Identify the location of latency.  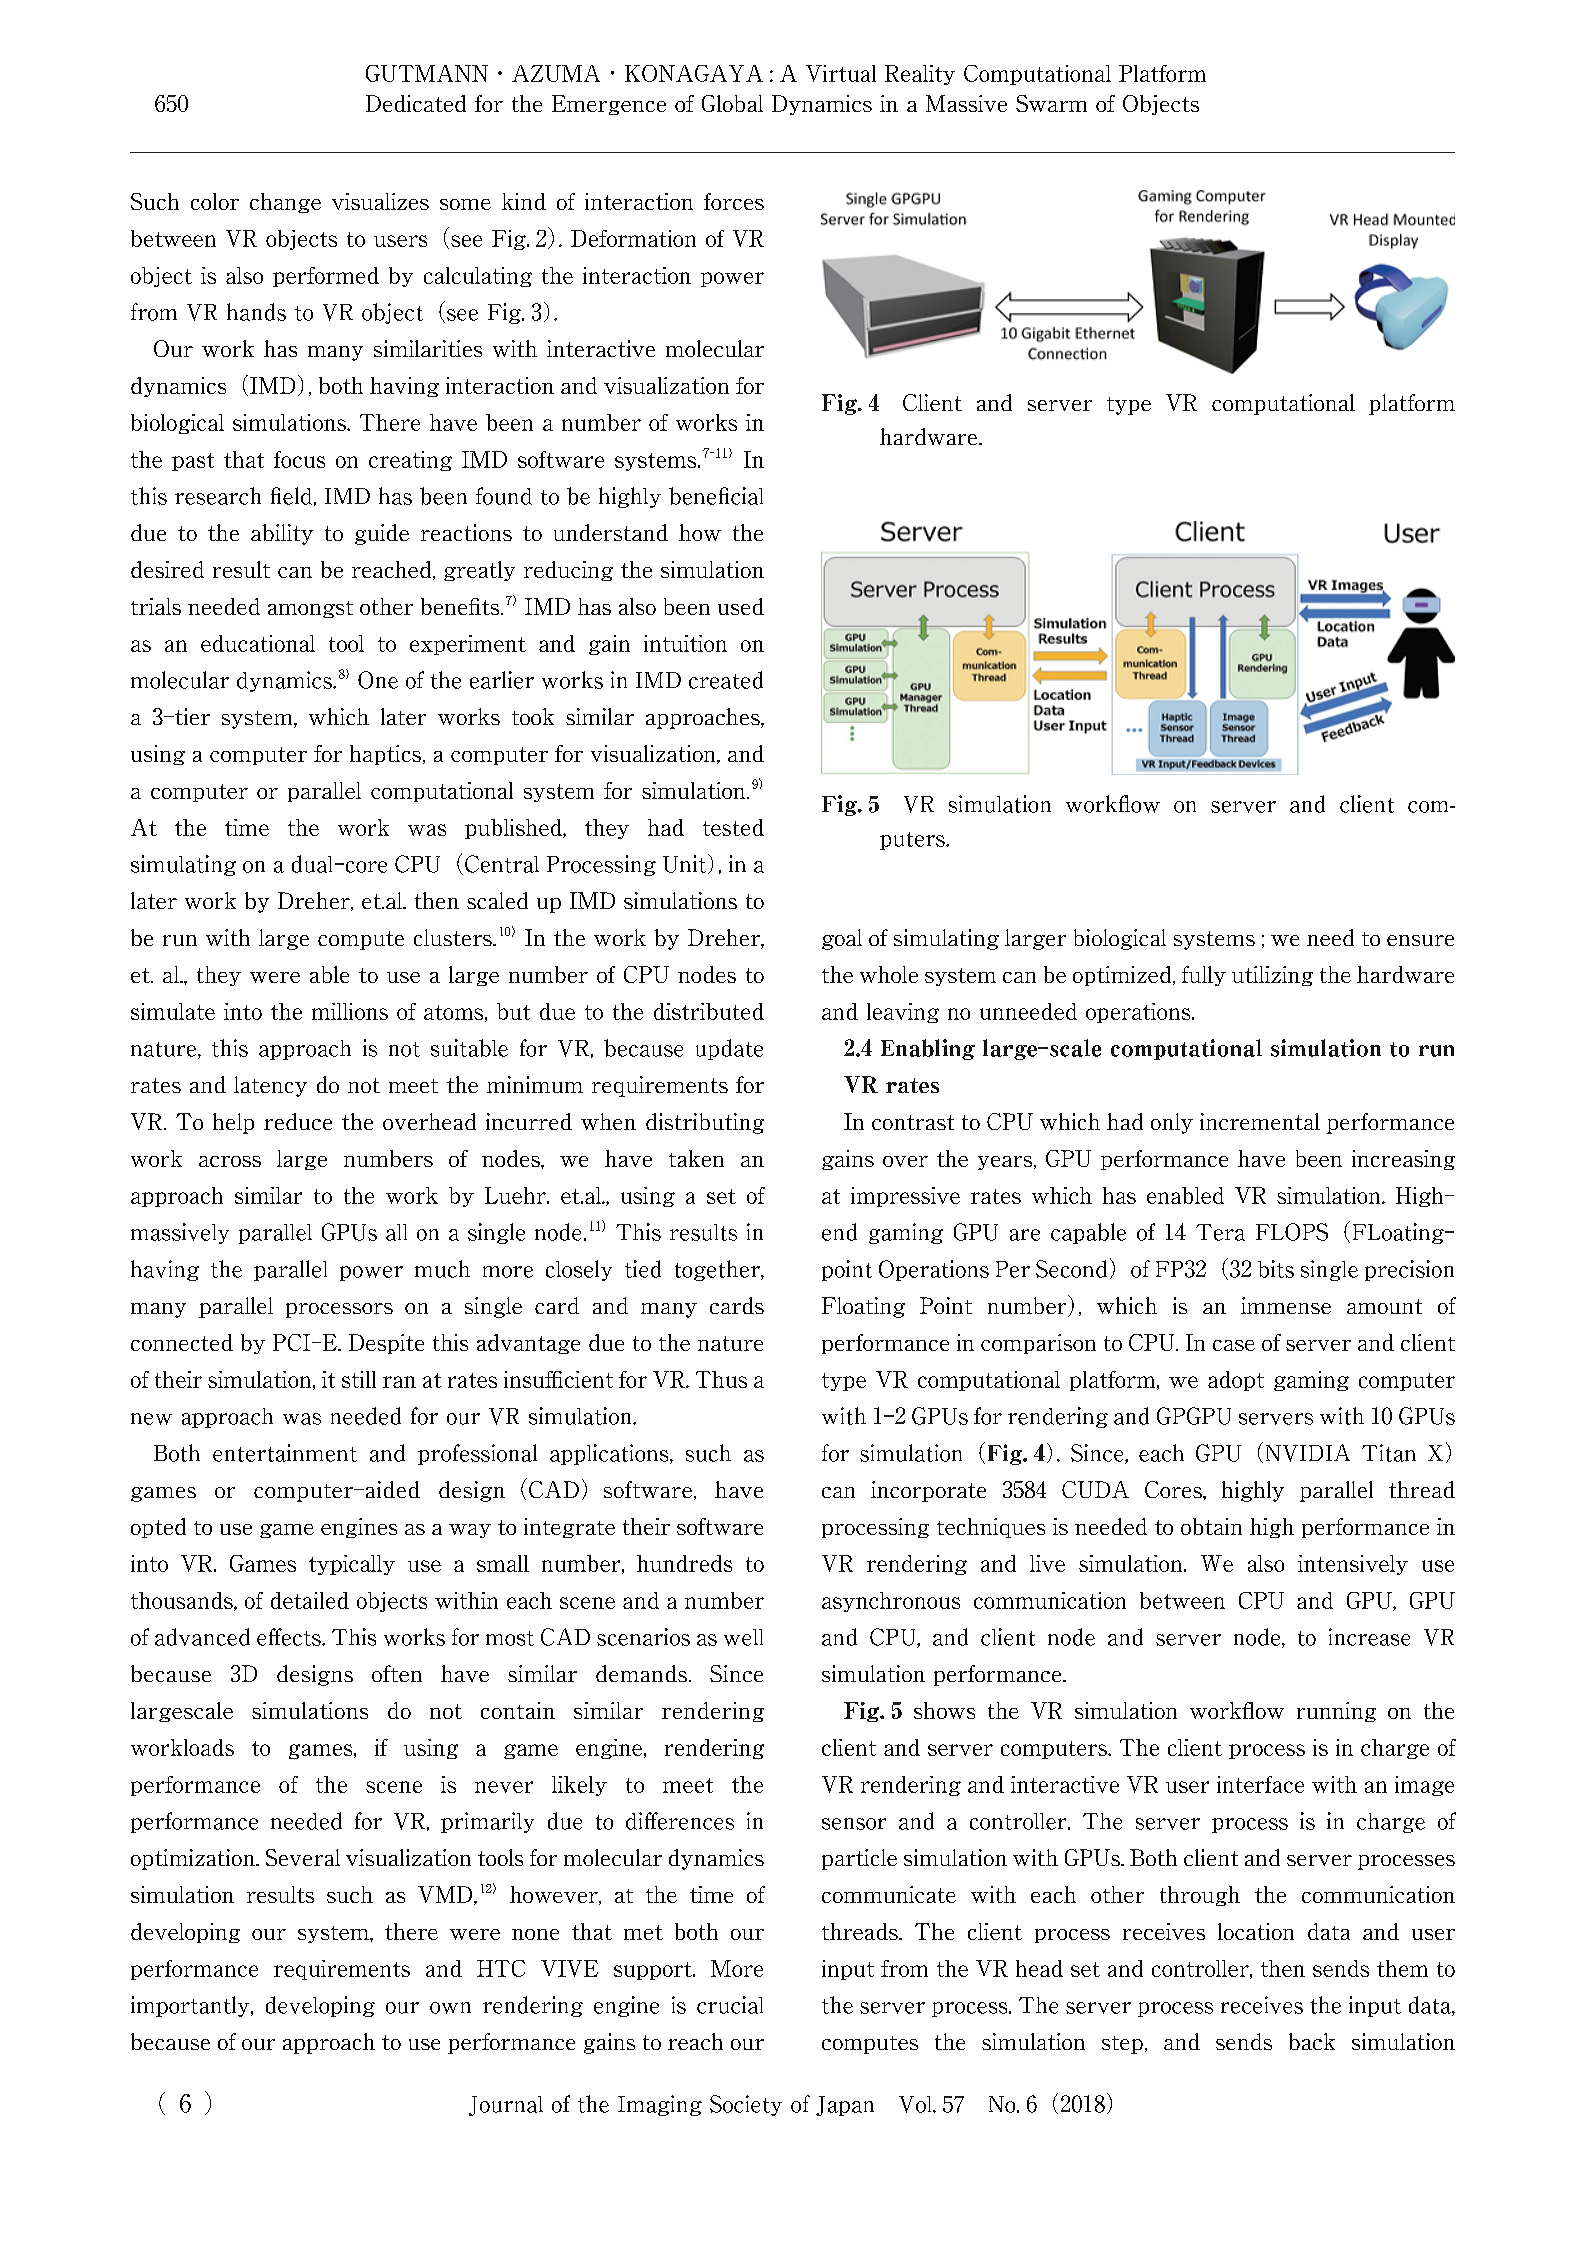
(270, 1086).
